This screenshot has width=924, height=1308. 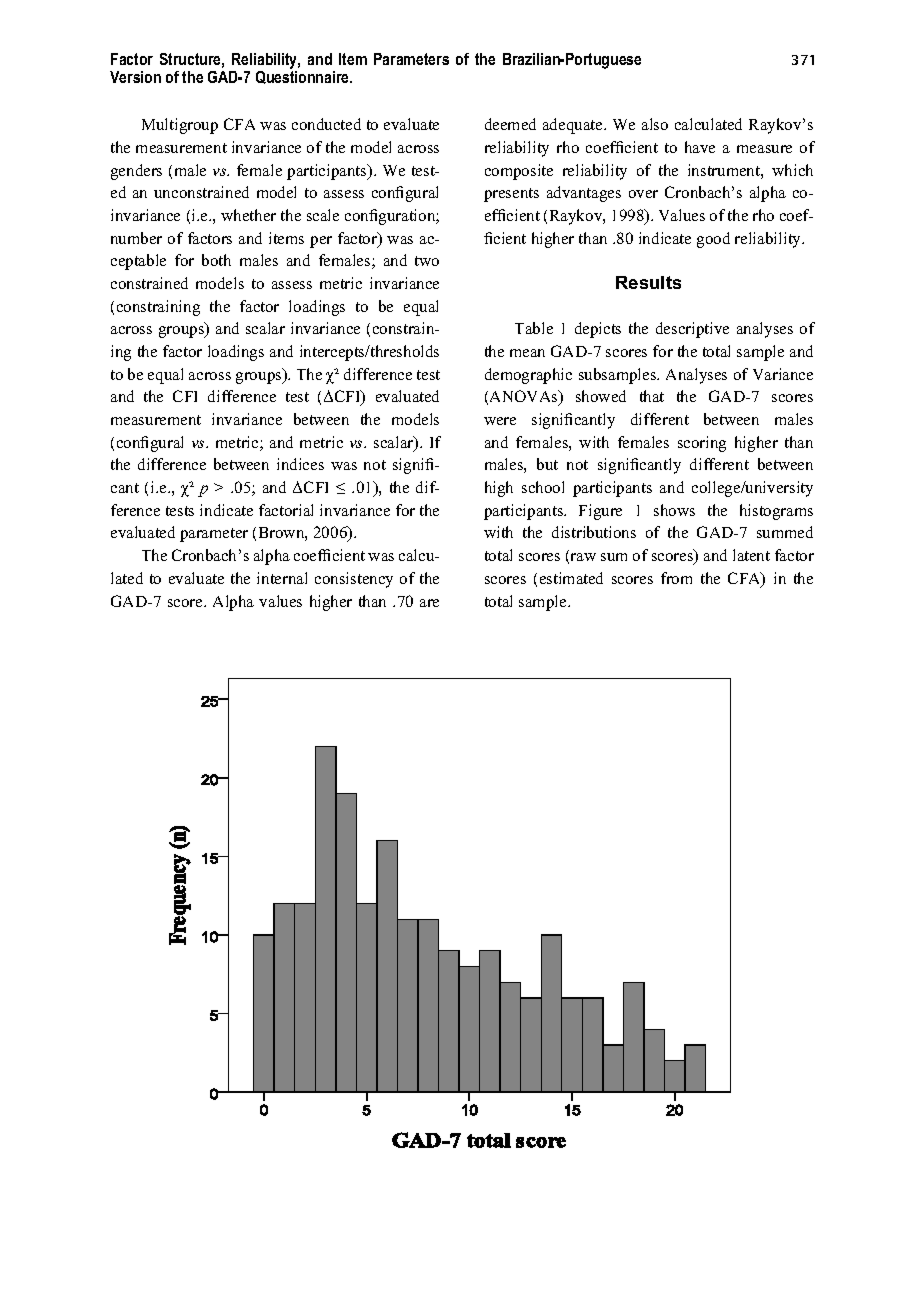 What do you see at coordinates (500, 421) in the screenshot?
I see `were` at bounding box center [500, 421].
